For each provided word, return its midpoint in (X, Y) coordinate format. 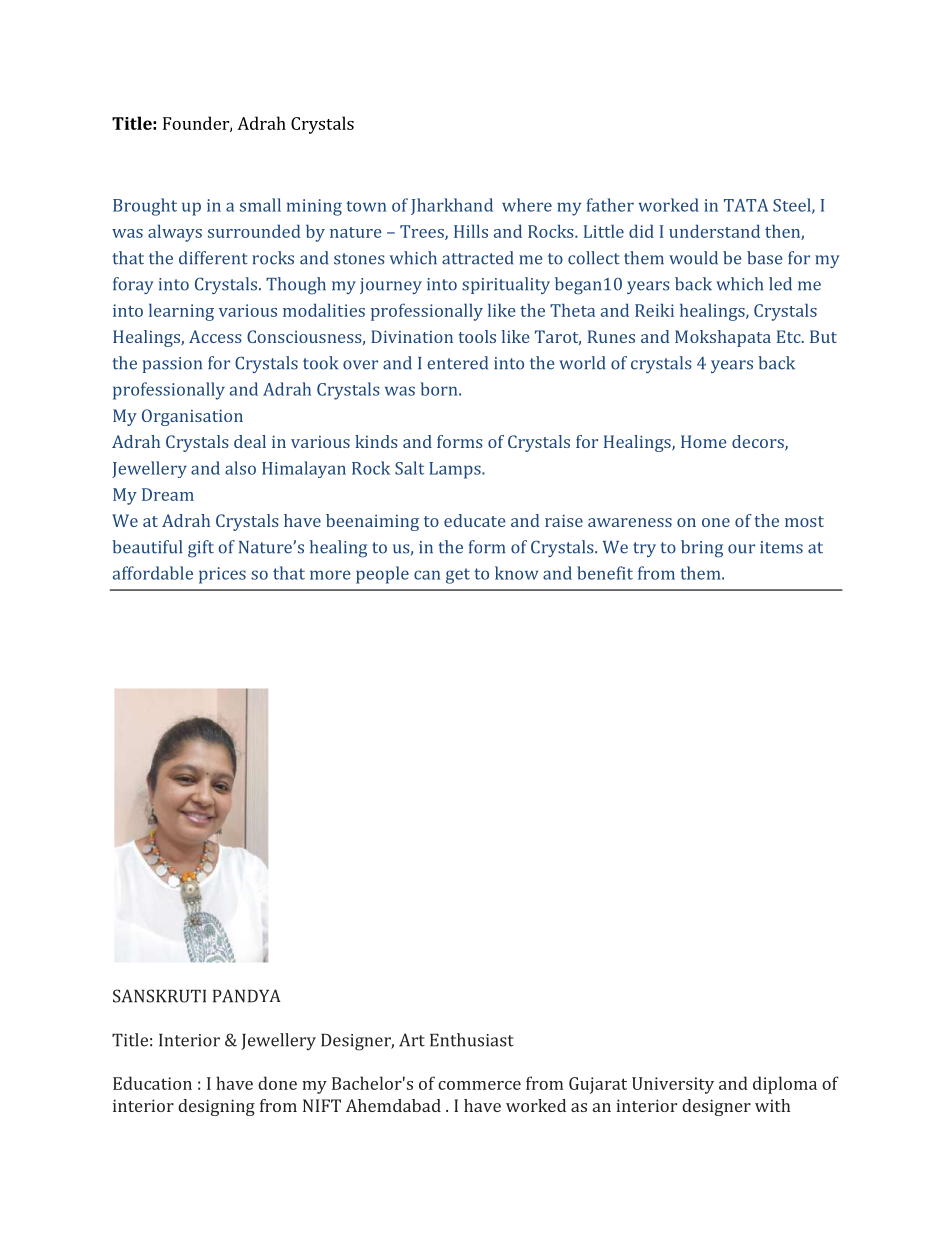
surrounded (254, 231)
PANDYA (247, 996)
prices (222, 575)
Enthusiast (472, 1040)
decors (759, 443)
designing (216, 1107)
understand (714, 231)
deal (250, 441)
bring (702, 549)
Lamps (456, 470)
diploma (785, 1085)
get (458, 576)
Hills (471, 231)
